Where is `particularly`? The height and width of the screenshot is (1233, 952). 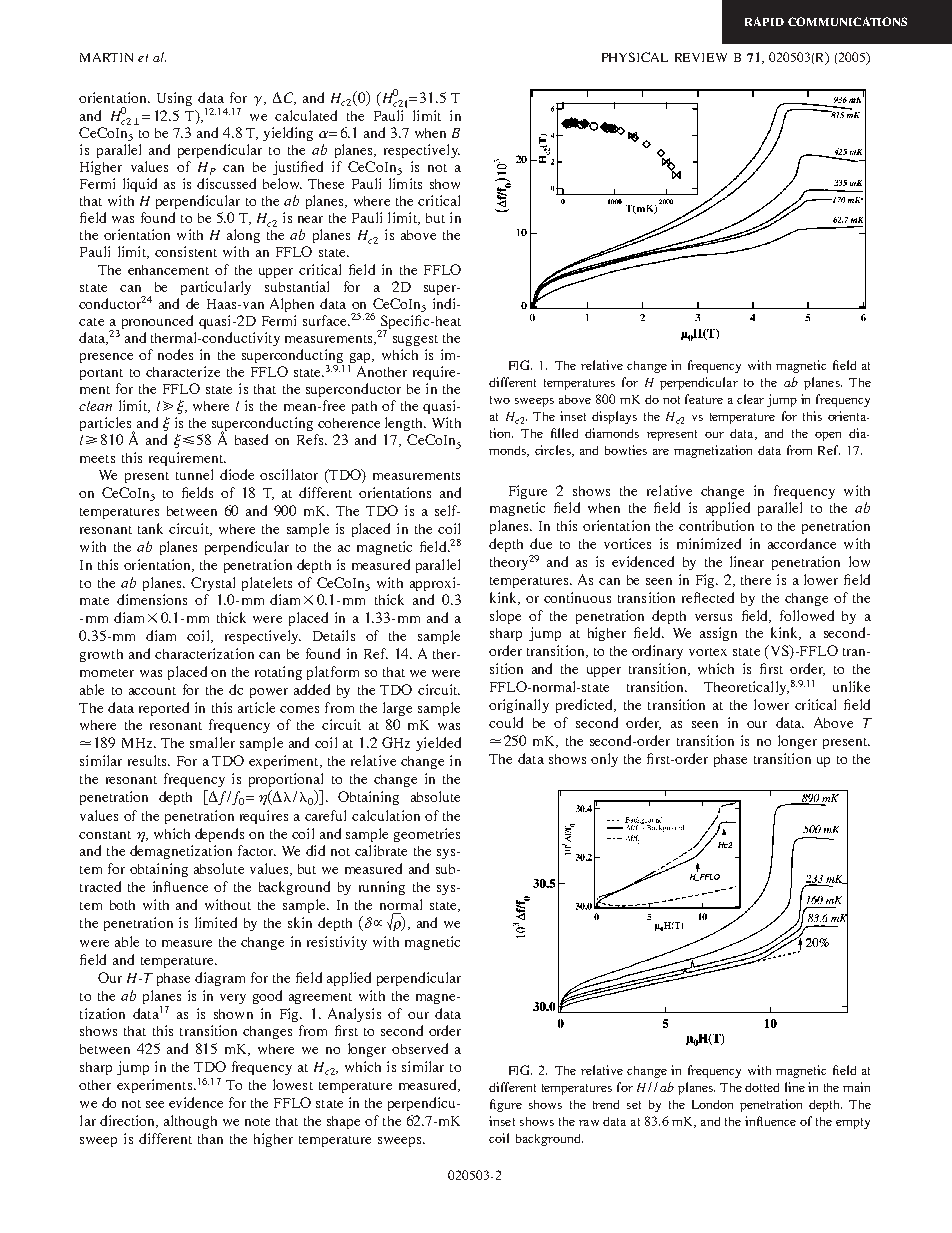 particularly is located at coordinates (216, 288).
